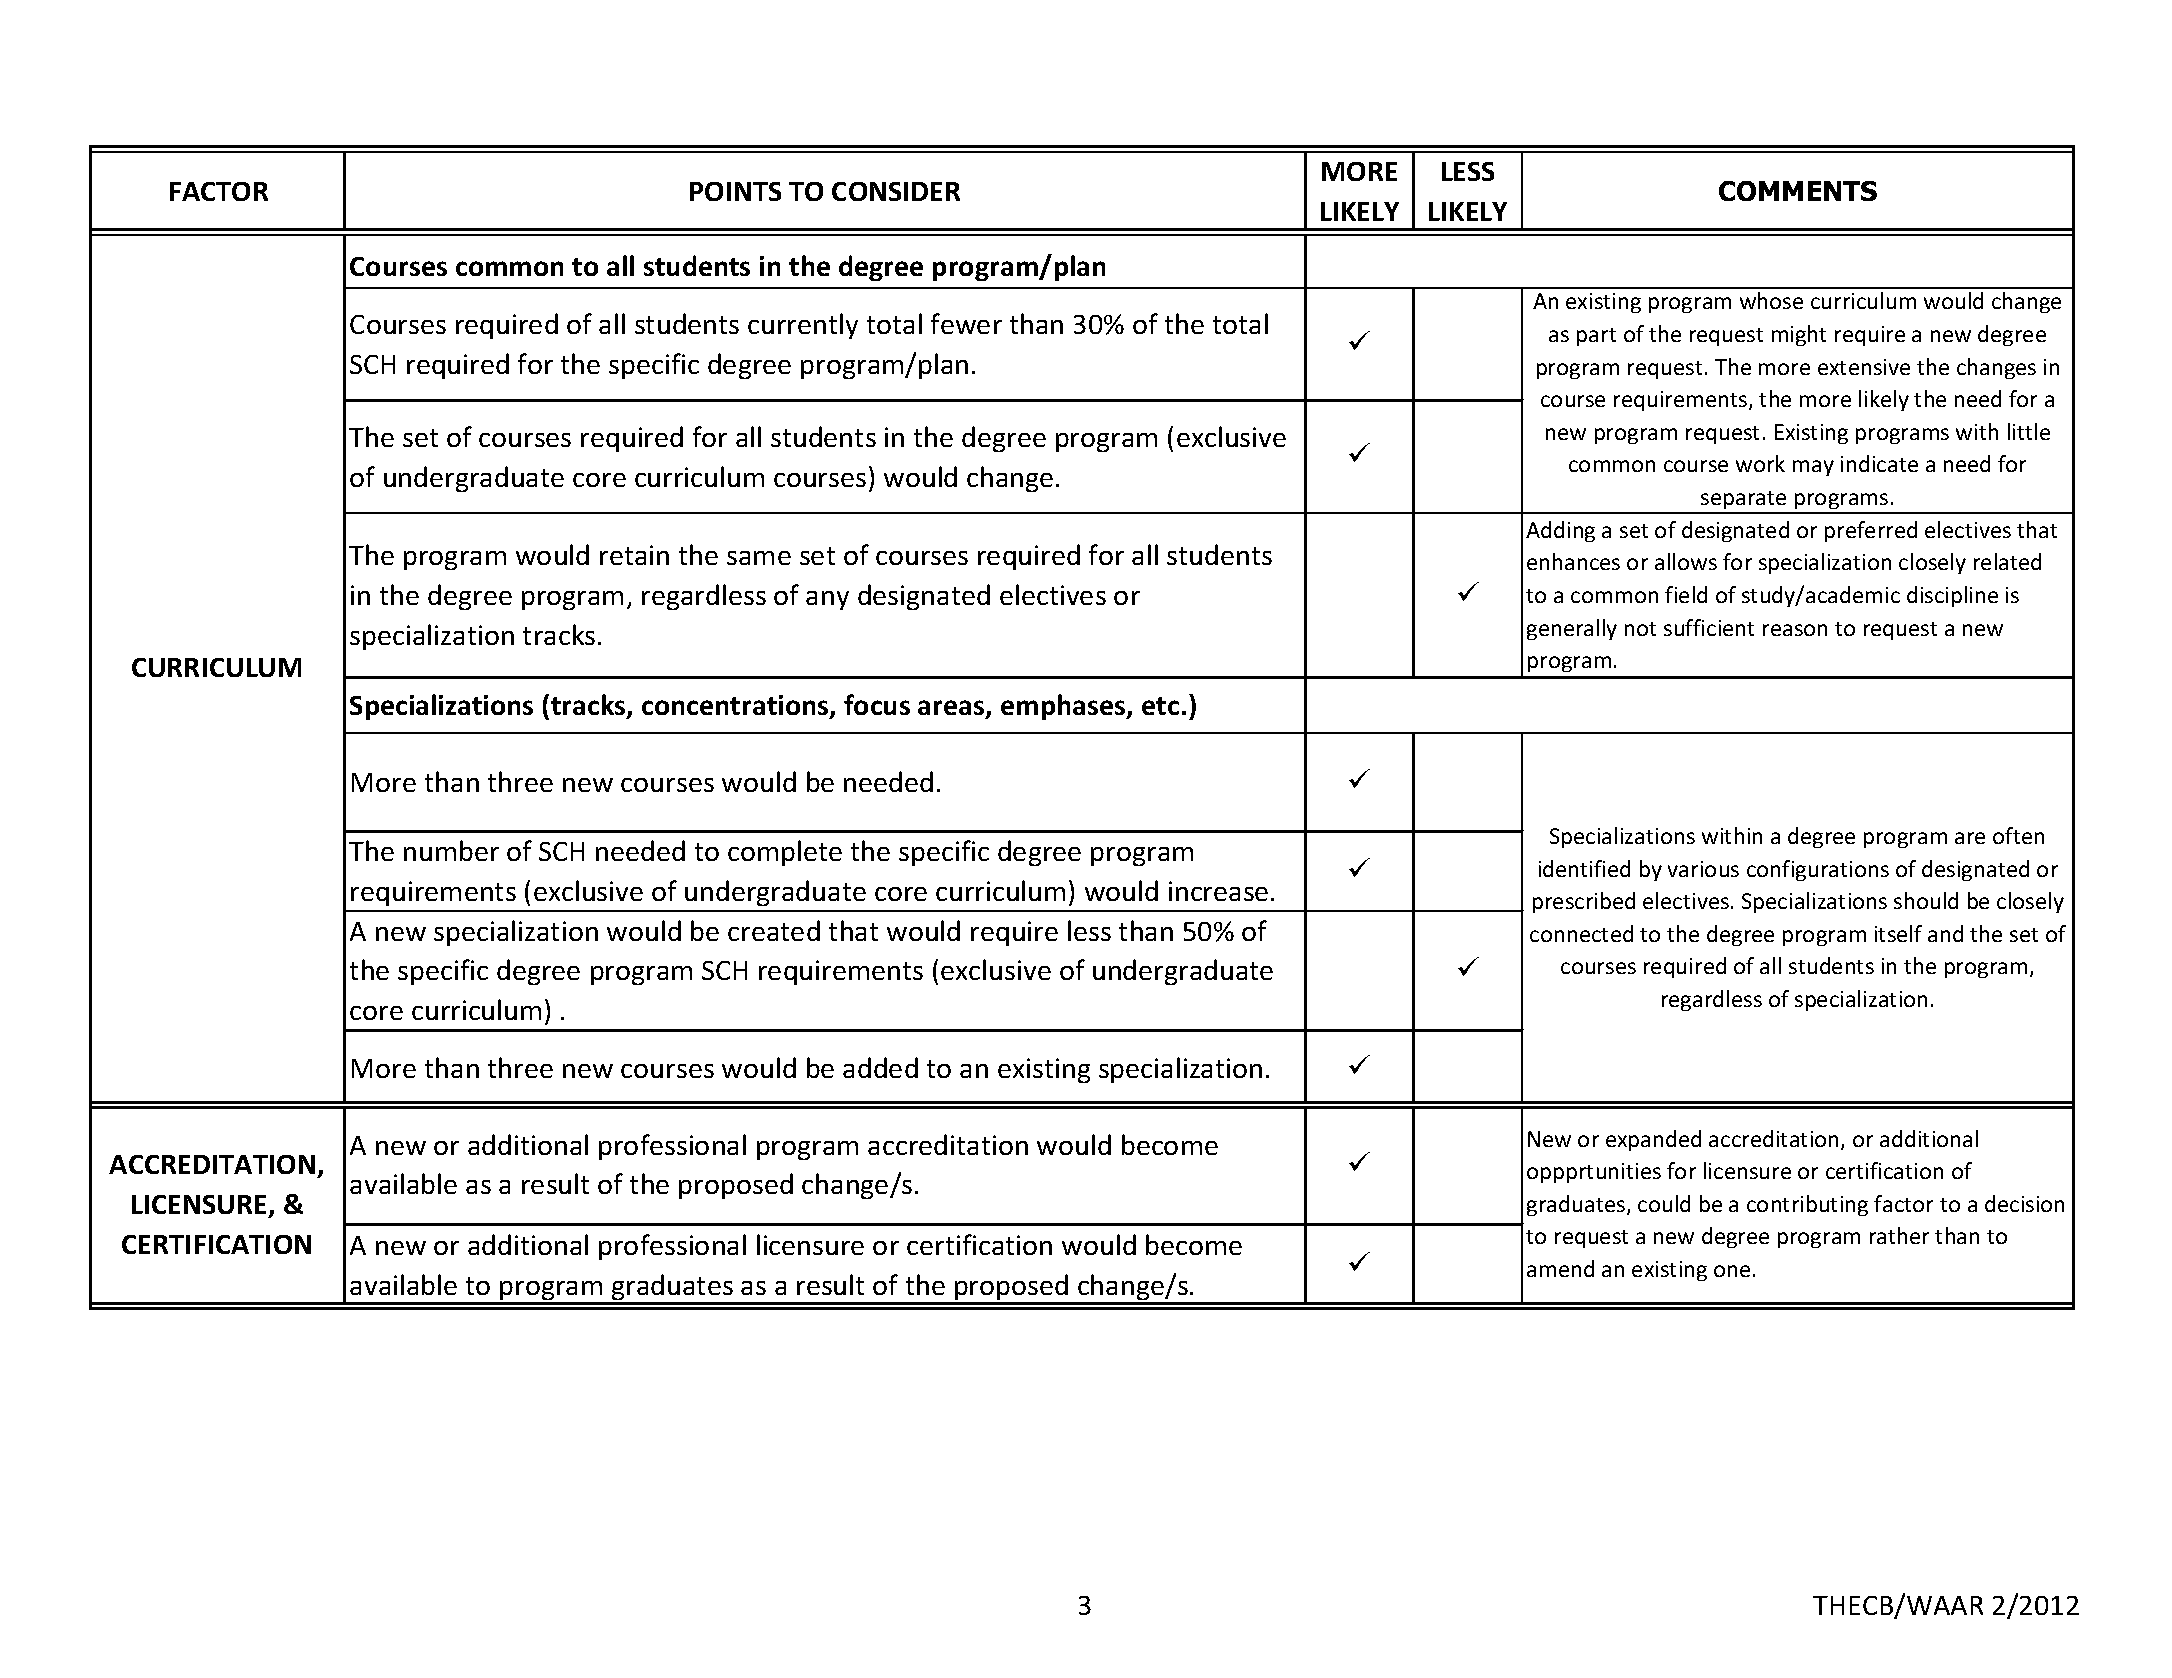 This document has height=1678, width=2172. Describe the element at coordinates (1560, 1268) in the document. I see `amend` at that location.
